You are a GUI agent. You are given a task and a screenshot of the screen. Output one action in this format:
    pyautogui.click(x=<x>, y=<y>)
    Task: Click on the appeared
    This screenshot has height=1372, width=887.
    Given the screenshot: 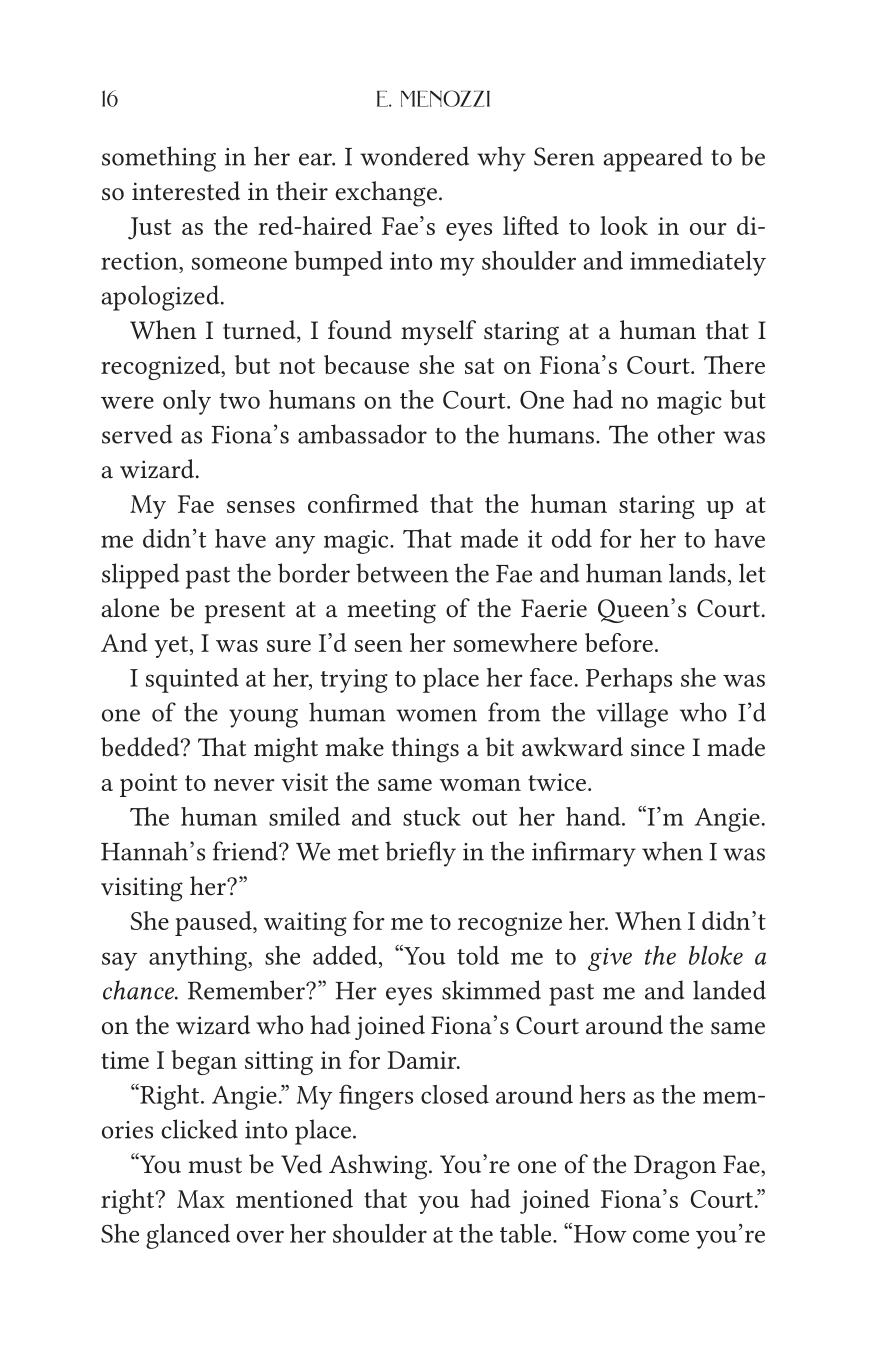 What is the action you would take?
    pyautogui.click(x=653, y=159)
